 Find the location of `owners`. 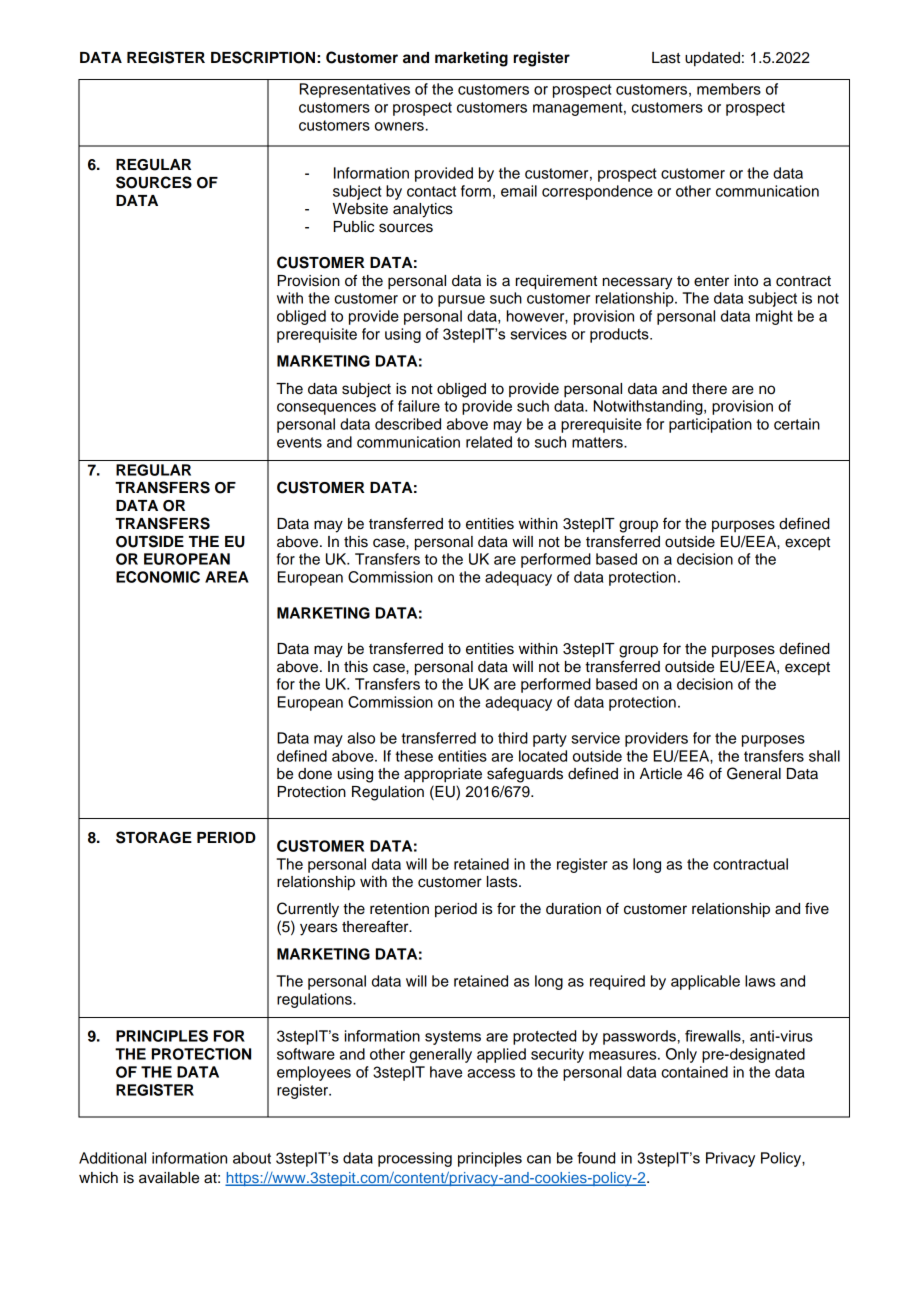

owners is located at coordinates (399, 126).
